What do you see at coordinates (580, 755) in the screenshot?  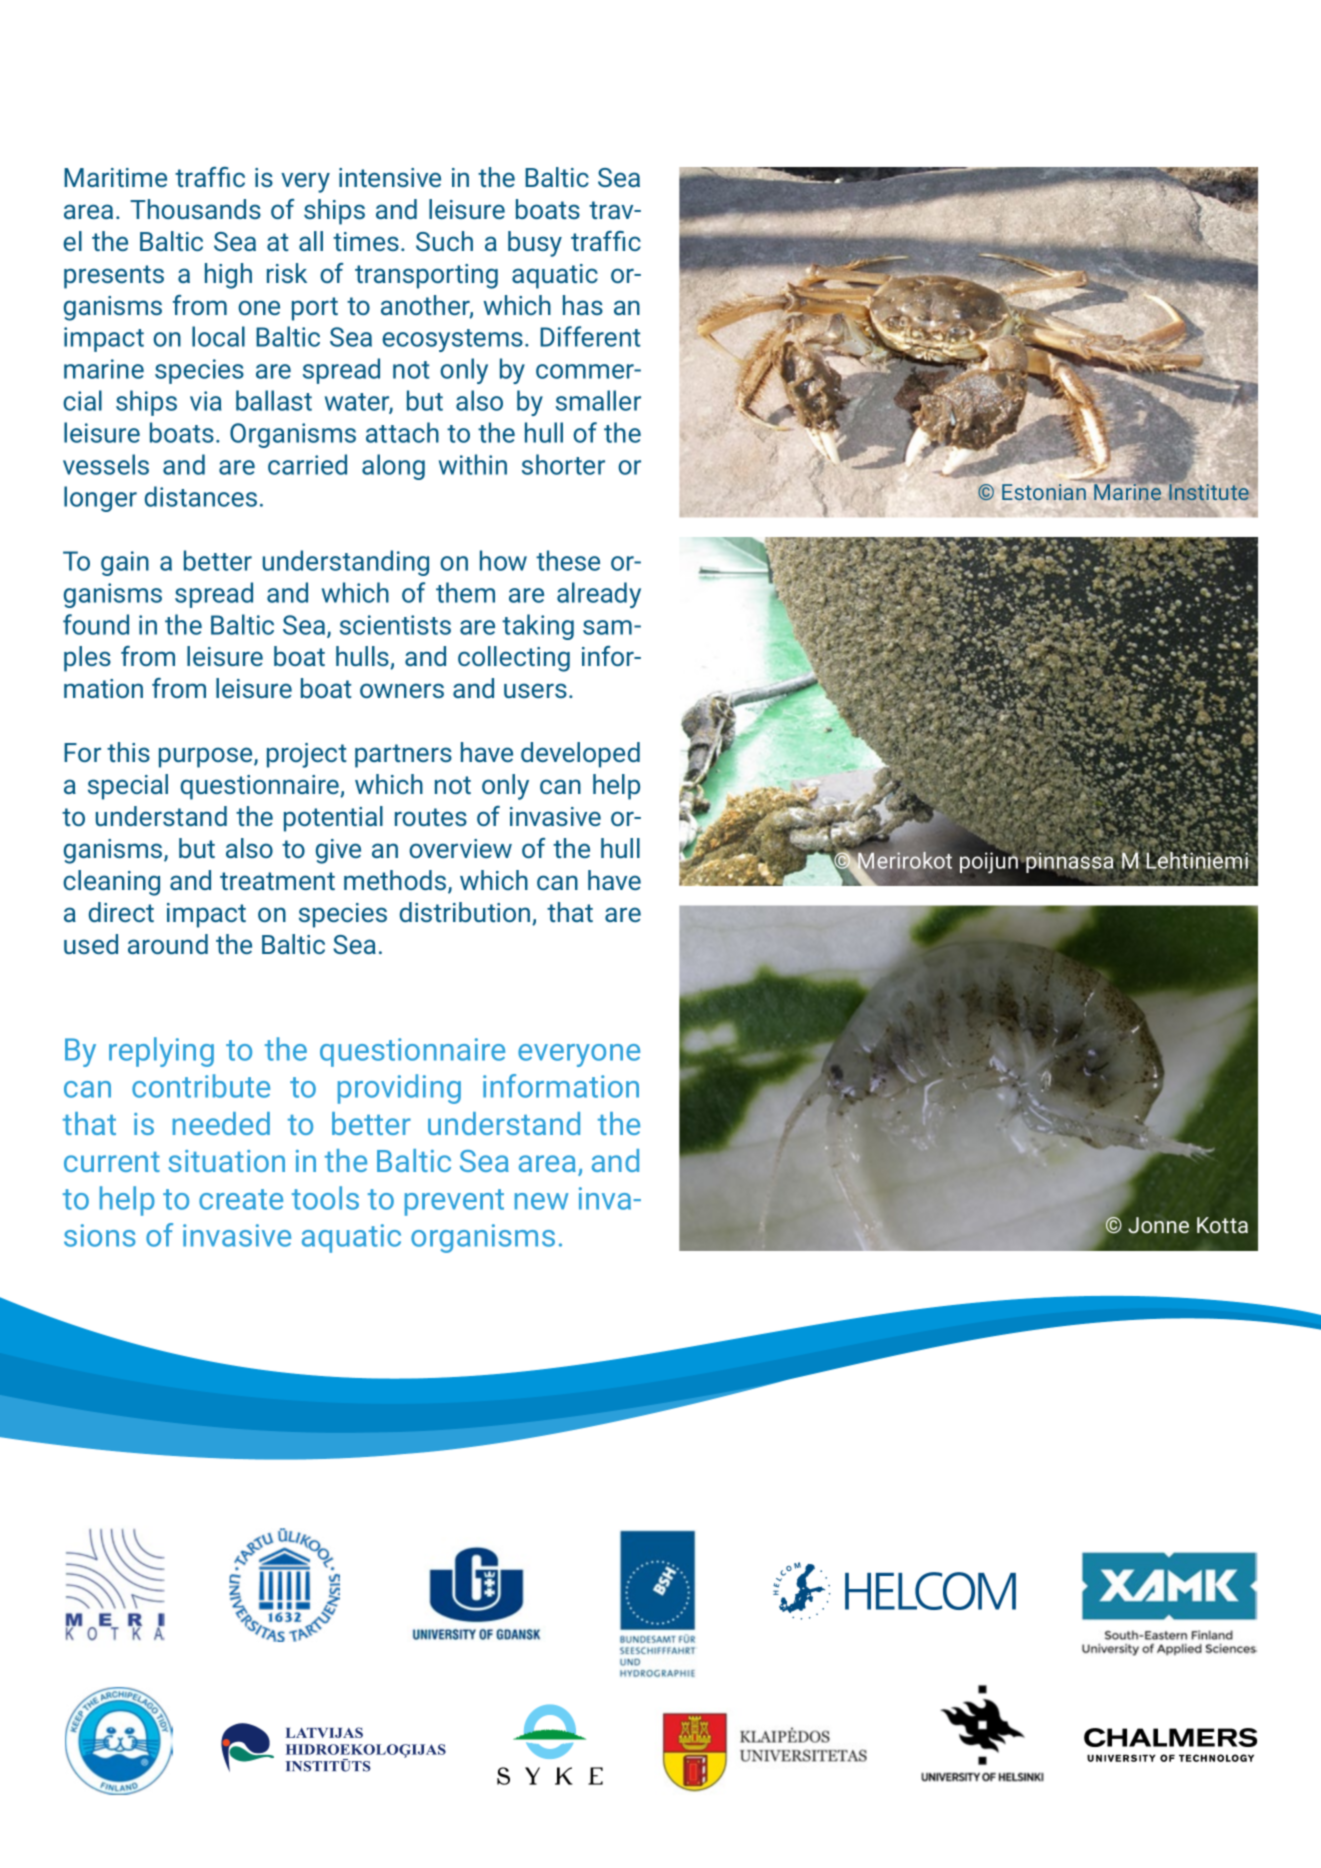 I see `developed` at bounding box center [580, 755].
